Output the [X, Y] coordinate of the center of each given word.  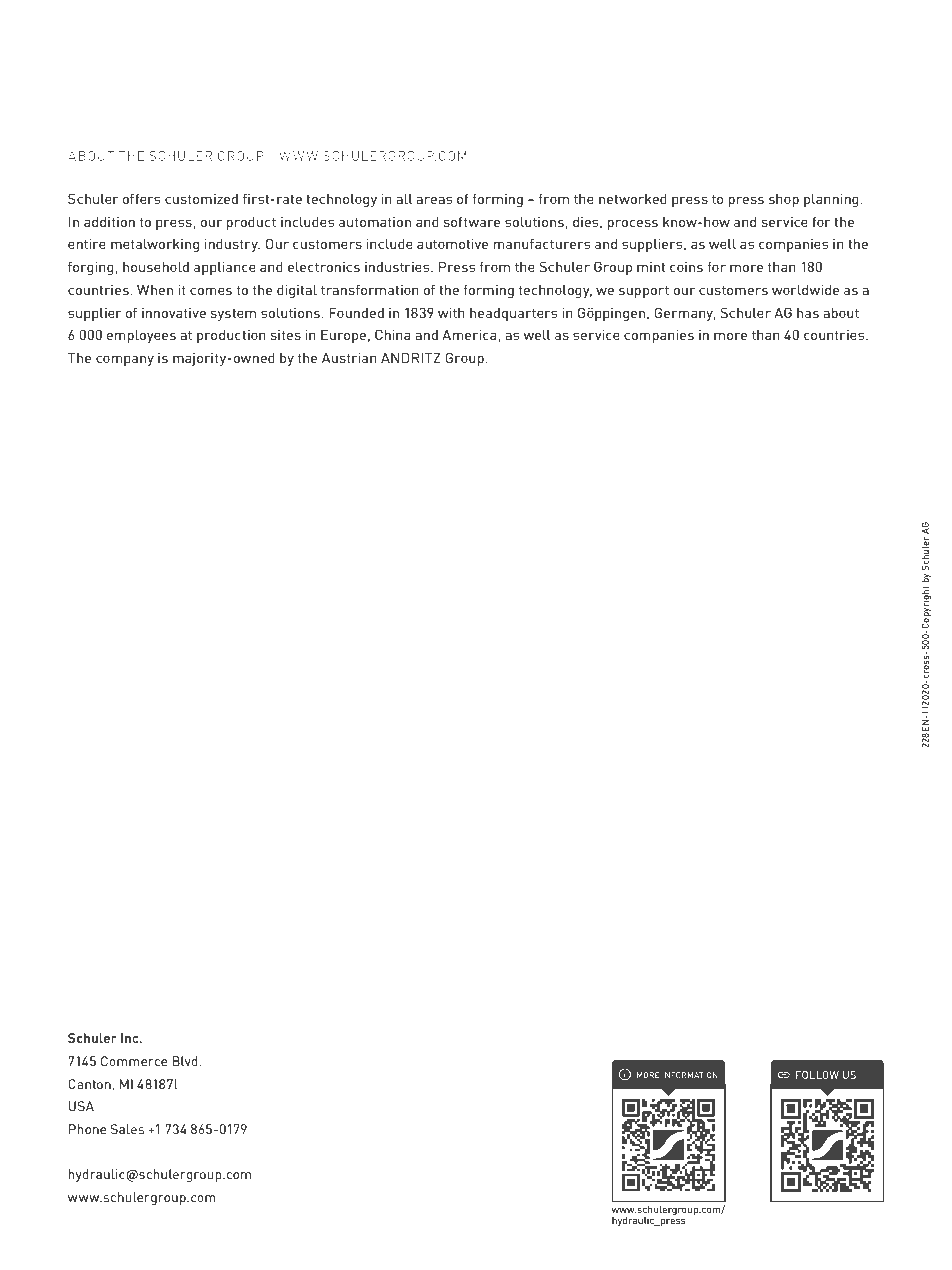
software [472, 221]
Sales [127, 1129]
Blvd [186, 1061]
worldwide [805, 289]
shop [784, 200]
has [808, 313]
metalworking [155, 245]
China [392, 334]
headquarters [513, 314]
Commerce [134, 1061]
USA [81, 1106]
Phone [87, 1129]
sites [286, 334]
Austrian [349, 357]
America [469, 334]
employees [141, 336]
